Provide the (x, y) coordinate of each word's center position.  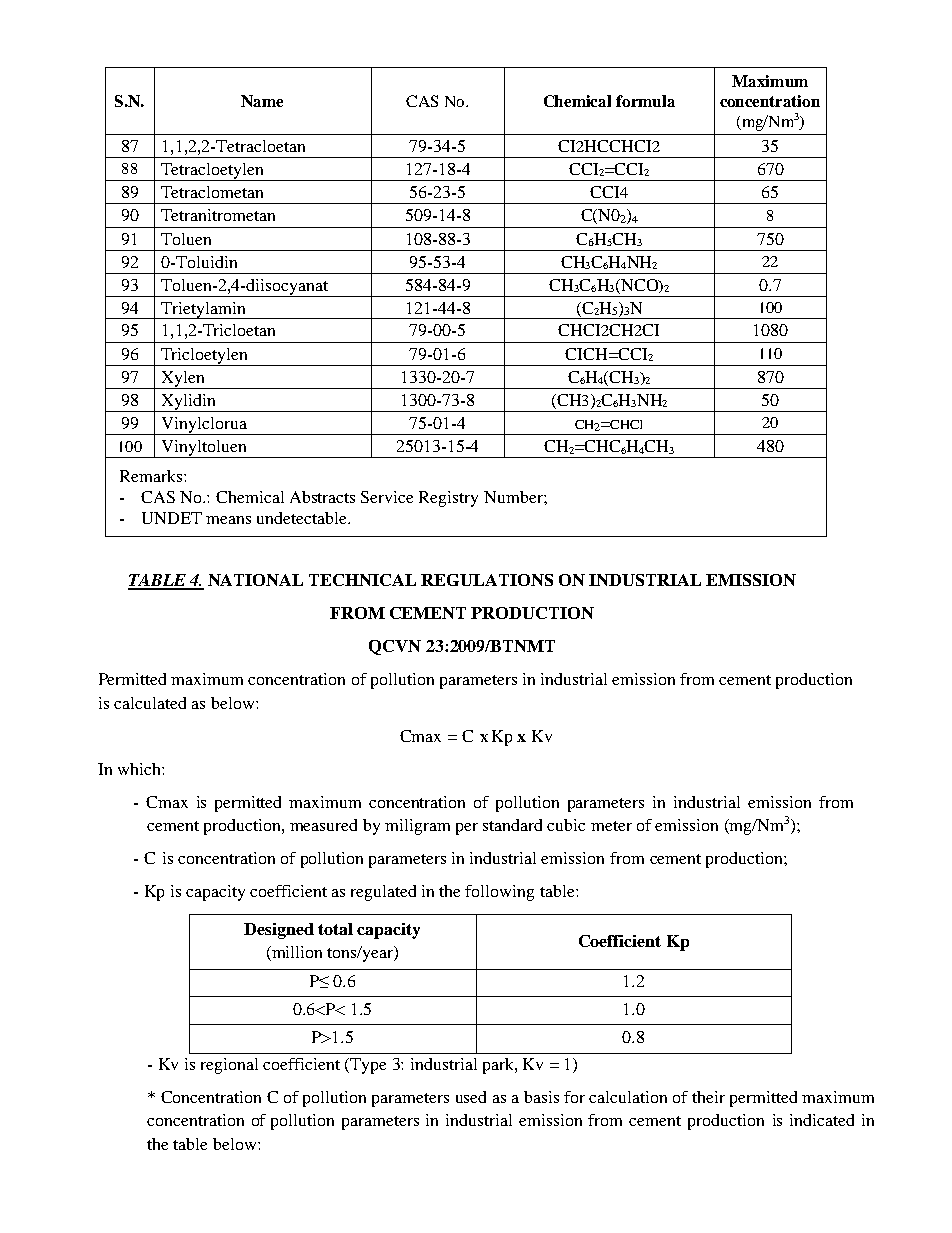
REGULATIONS (487, 580)
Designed (279, 931)
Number (514, 497)
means (228, 520)
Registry (448, 499)
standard (512, 825)
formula (645, 101)
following (499, 893)
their (708, 1097)
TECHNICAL (362, 580)
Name (262, 101)
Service (387, 497)
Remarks (152, 476)
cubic (566, 825)
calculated (150, 703)
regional (229, 1066)
